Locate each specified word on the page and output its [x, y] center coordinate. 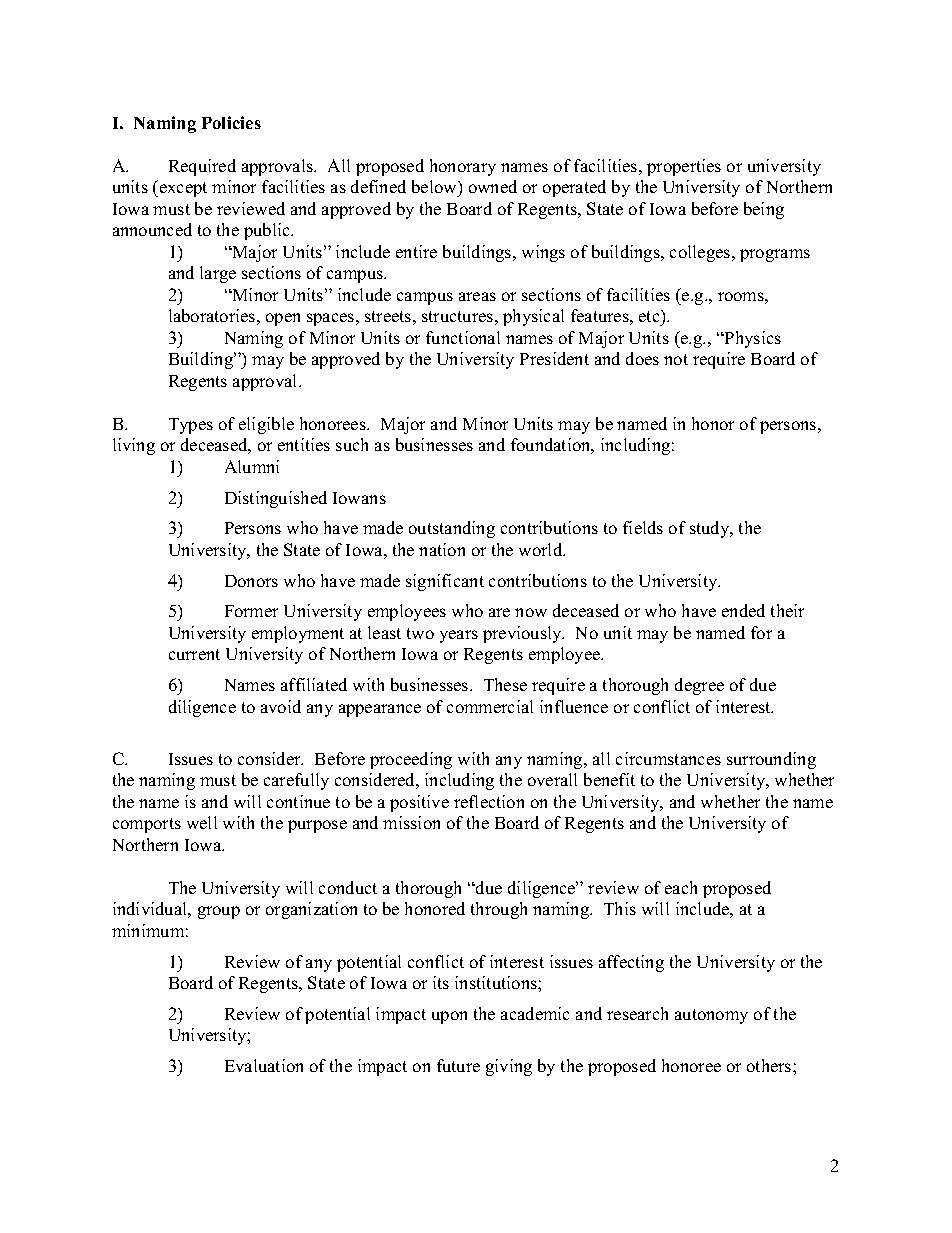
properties [684, 167]
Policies [231, 122]
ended [743, 610]
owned [493, 186]
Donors [251, 581]
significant [445, 582]
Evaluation [264, 1065]
